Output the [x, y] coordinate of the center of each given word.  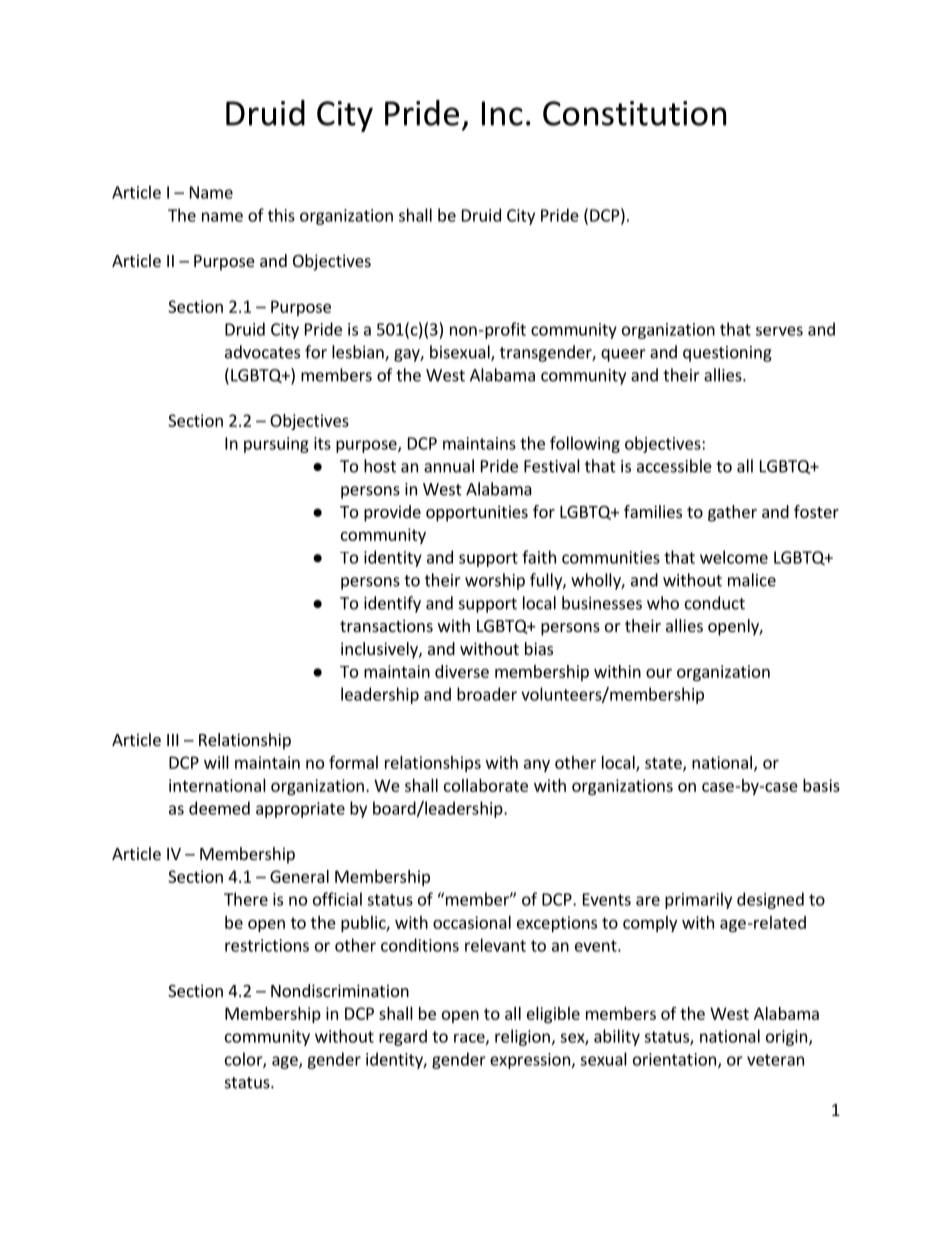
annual [449, 466]
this [281, 215]
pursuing [276, 445]
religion [522, 1037]
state [664, 764]
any [537, 765]
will [216, 762]
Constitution [634, 113]
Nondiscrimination [340, 990]
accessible [674, 466]
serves [779, 331]
